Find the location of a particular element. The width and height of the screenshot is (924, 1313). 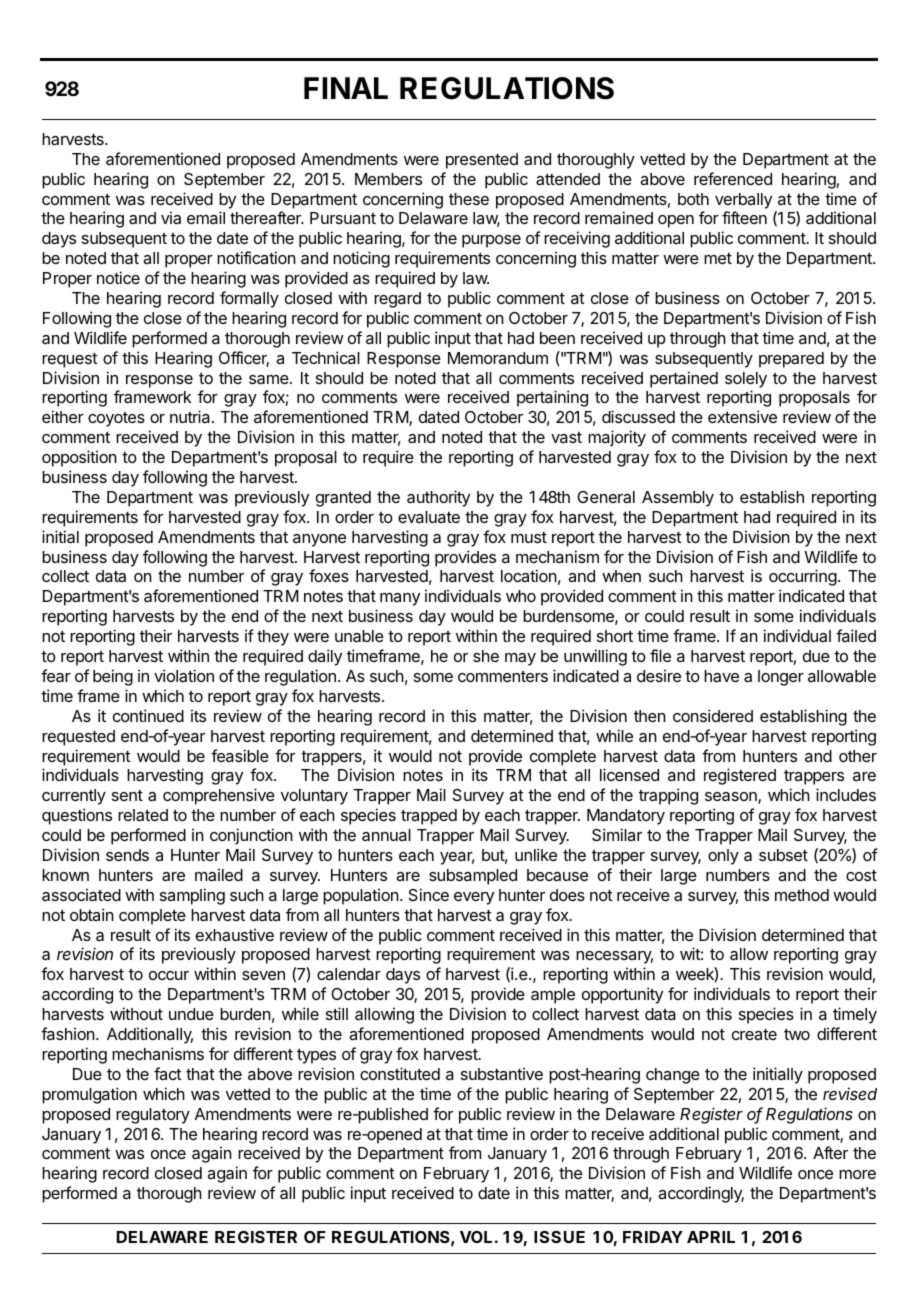

ISSUE is located at coordinates (559, 1237).
